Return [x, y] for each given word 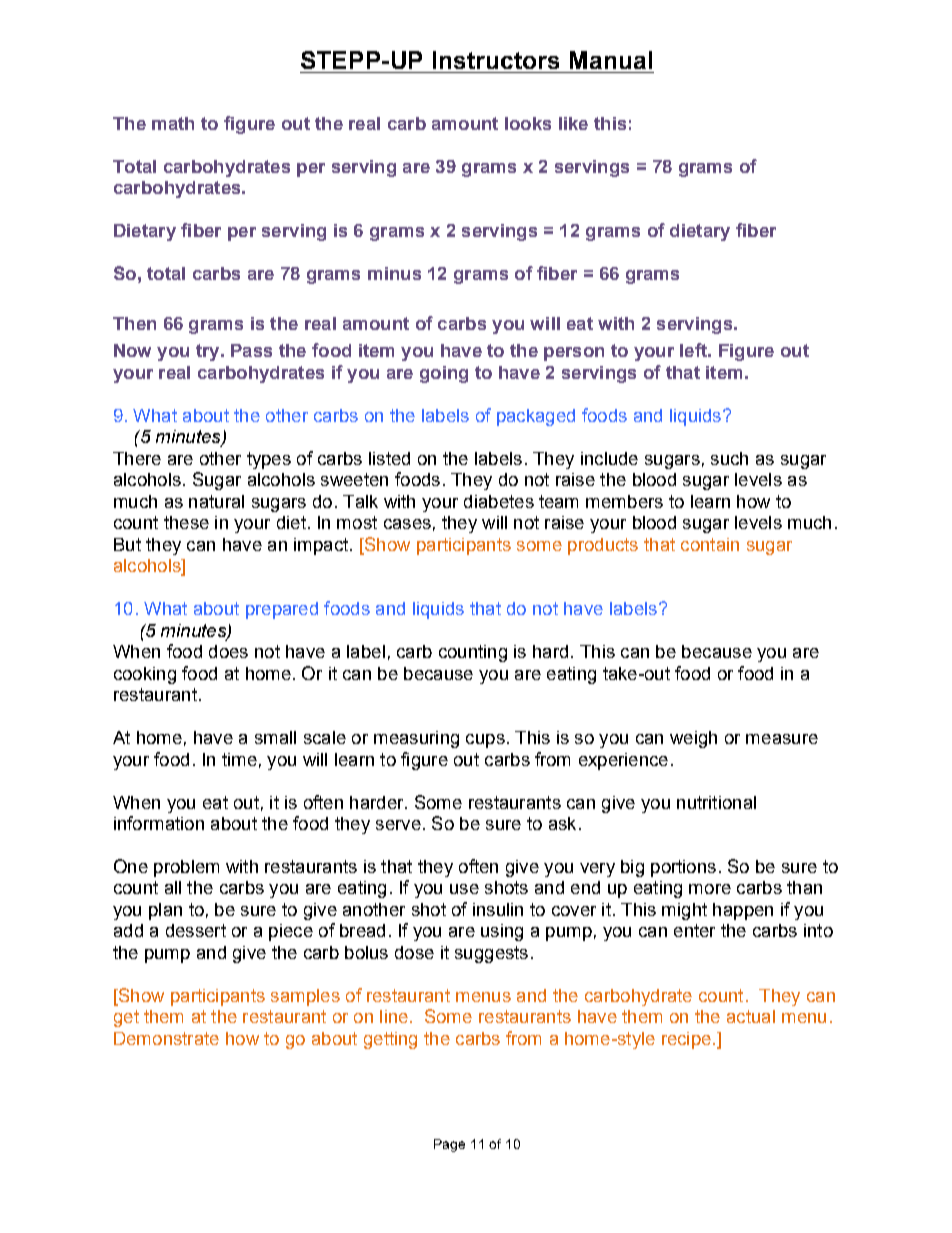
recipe [686, 1040]
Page [449, 1145]
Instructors [496, 60]
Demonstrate [166, 1038]
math [173, 123]
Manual [611, 60]
